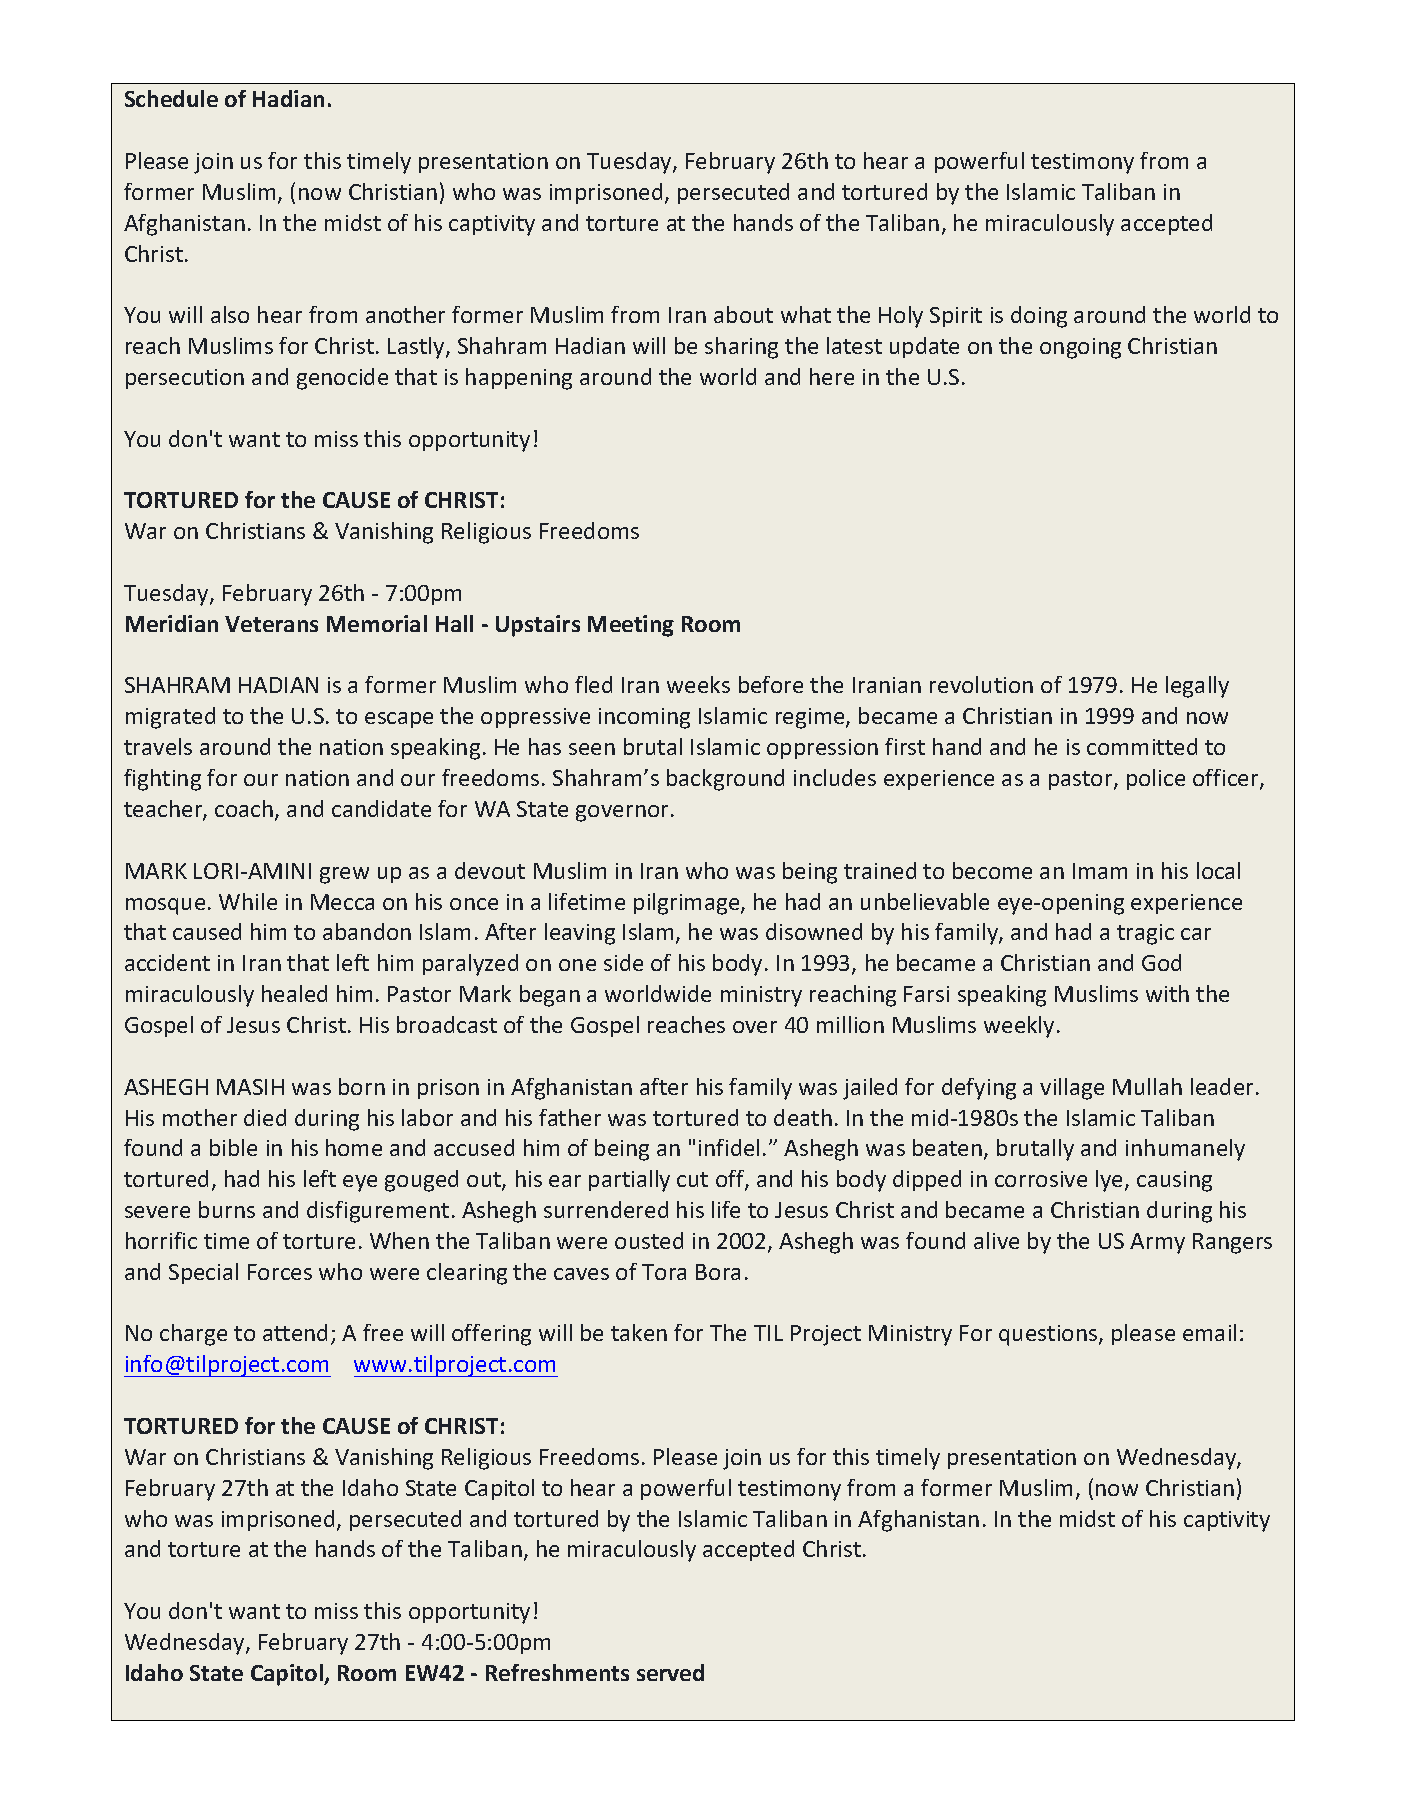 The height and width of the screenshot is (1820, 1406). Describe the element at coordinates (557, 1672) in the screenshot. I see `Refreshments` at that location.
